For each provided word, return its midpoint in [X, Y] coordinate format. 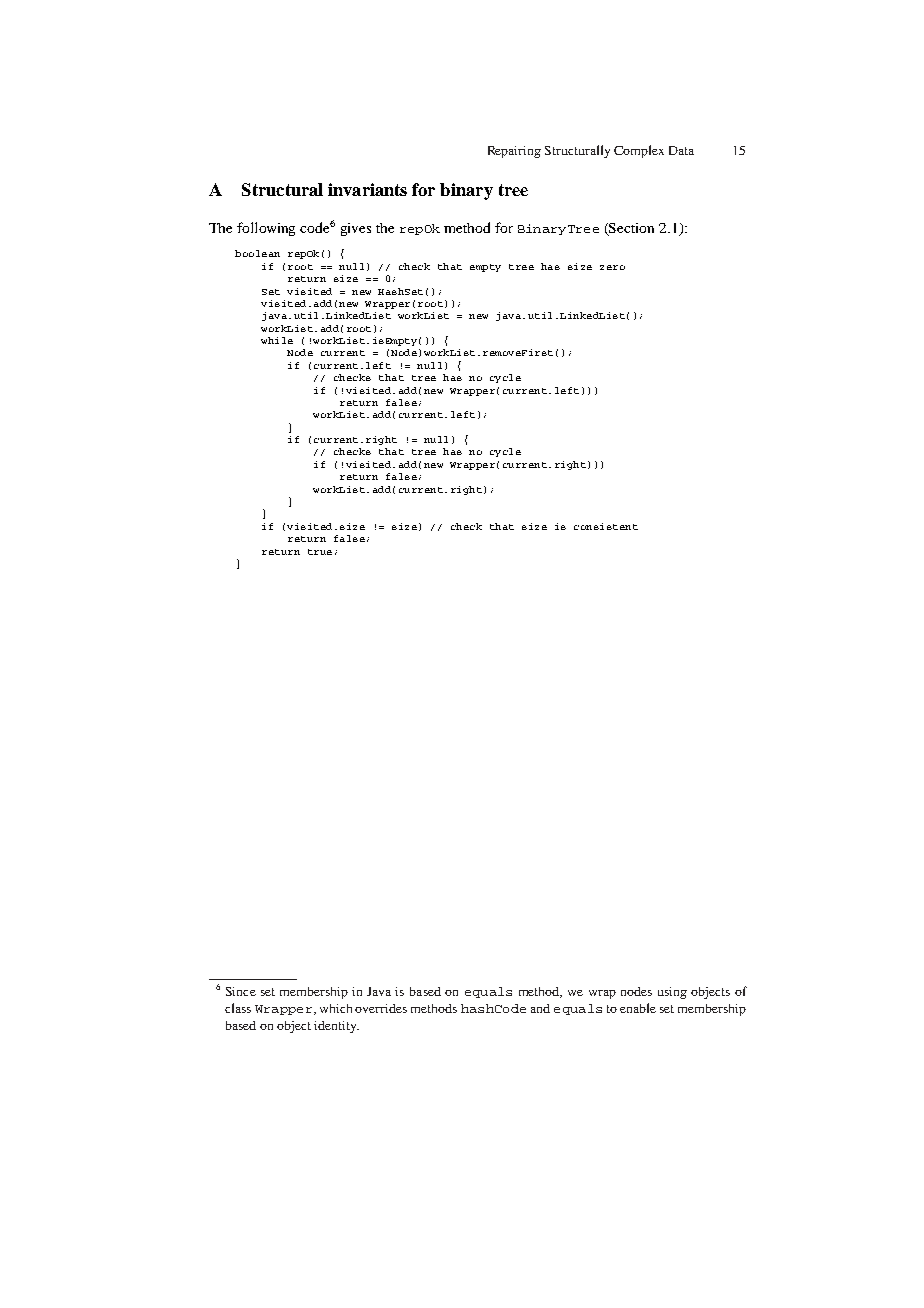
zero [612, 267]
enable [638, 1008]
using [672, 993]
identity [336, 1027]
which [338, 1008]
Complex [639, 151]
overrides [381, 1008]
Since [241, 991]
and [540, 1008]
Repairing [514, 152]
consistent [606, 526]
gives [356, 229]
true [320, 552]
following [266, 229]
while [277, 340]
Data [681, 150]
